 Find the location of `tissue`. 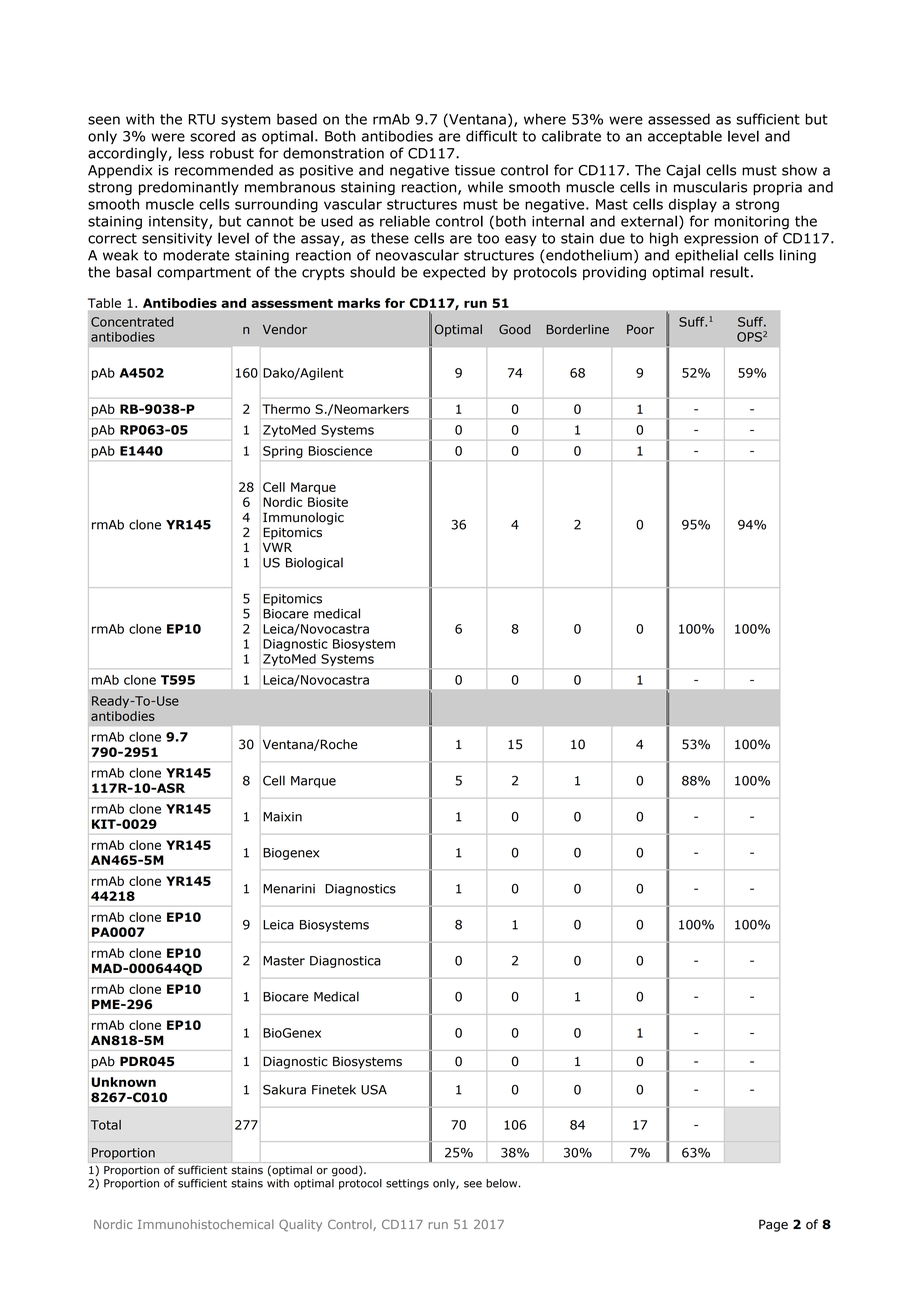

tissue is located at coordinates (475, 170).
